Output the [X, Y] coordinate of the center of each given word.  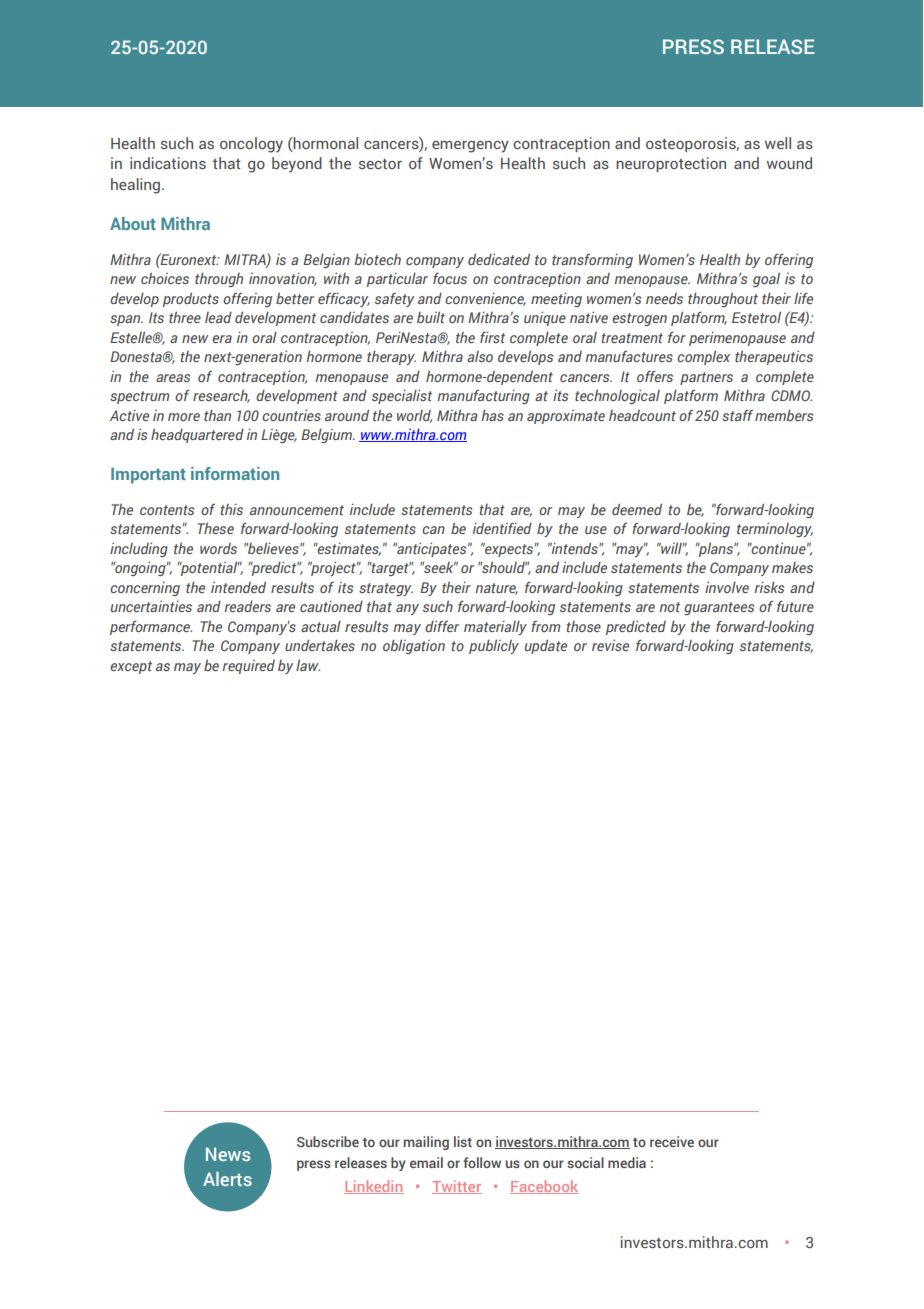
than [217, 415]
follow [482, 1162]
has [492, 415]
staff [737, 415]
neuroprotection [671, 164]
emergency [470, 147]
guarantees [719, 608]
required [248, 667]
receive [672, 1141]
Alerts [227, 1179]
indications [168, 163]
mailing [426, 1143]
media [627, 1162]
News [228, 1154]
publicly [494, 646]
